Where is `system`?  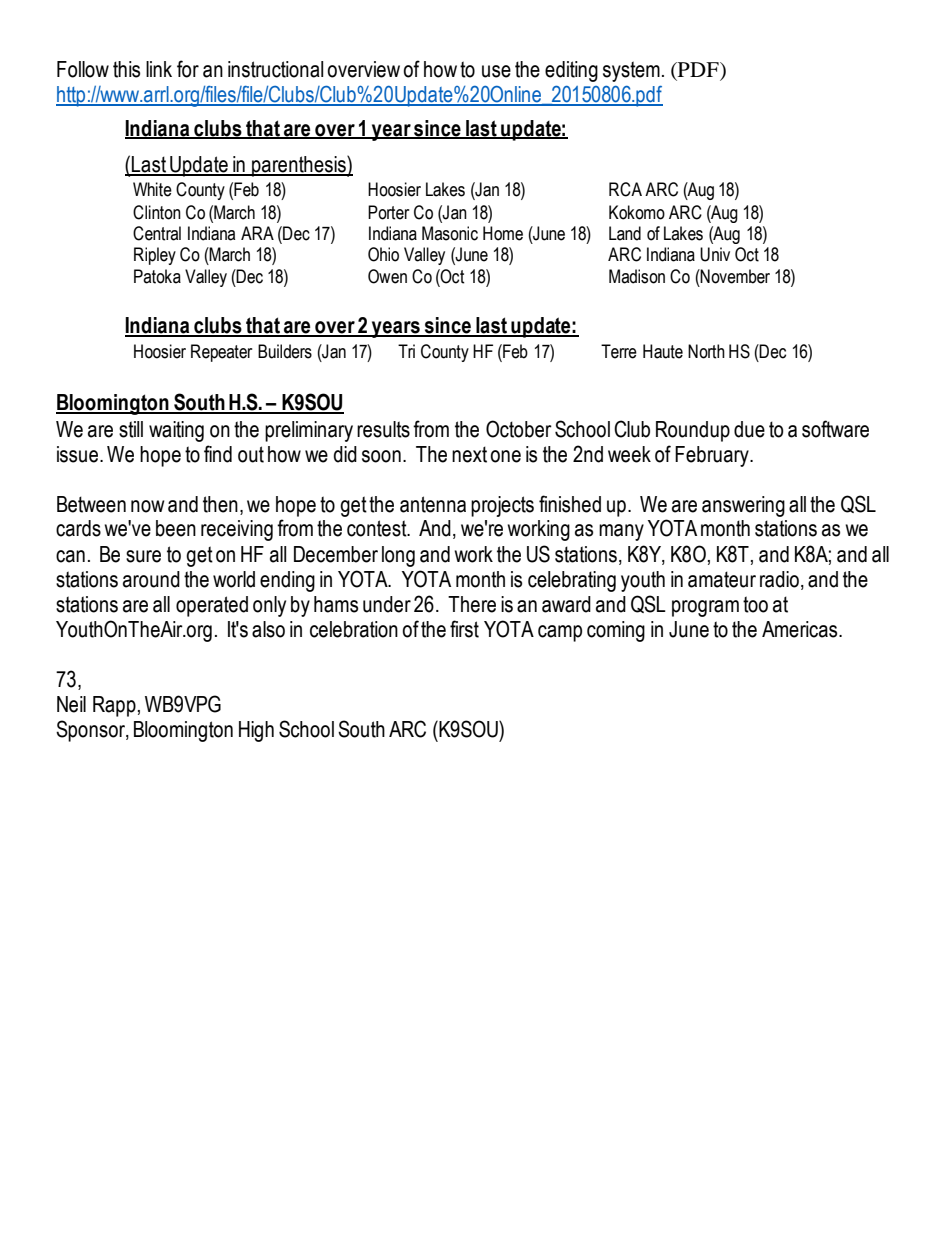 system is located at coordinates (631, 71).
